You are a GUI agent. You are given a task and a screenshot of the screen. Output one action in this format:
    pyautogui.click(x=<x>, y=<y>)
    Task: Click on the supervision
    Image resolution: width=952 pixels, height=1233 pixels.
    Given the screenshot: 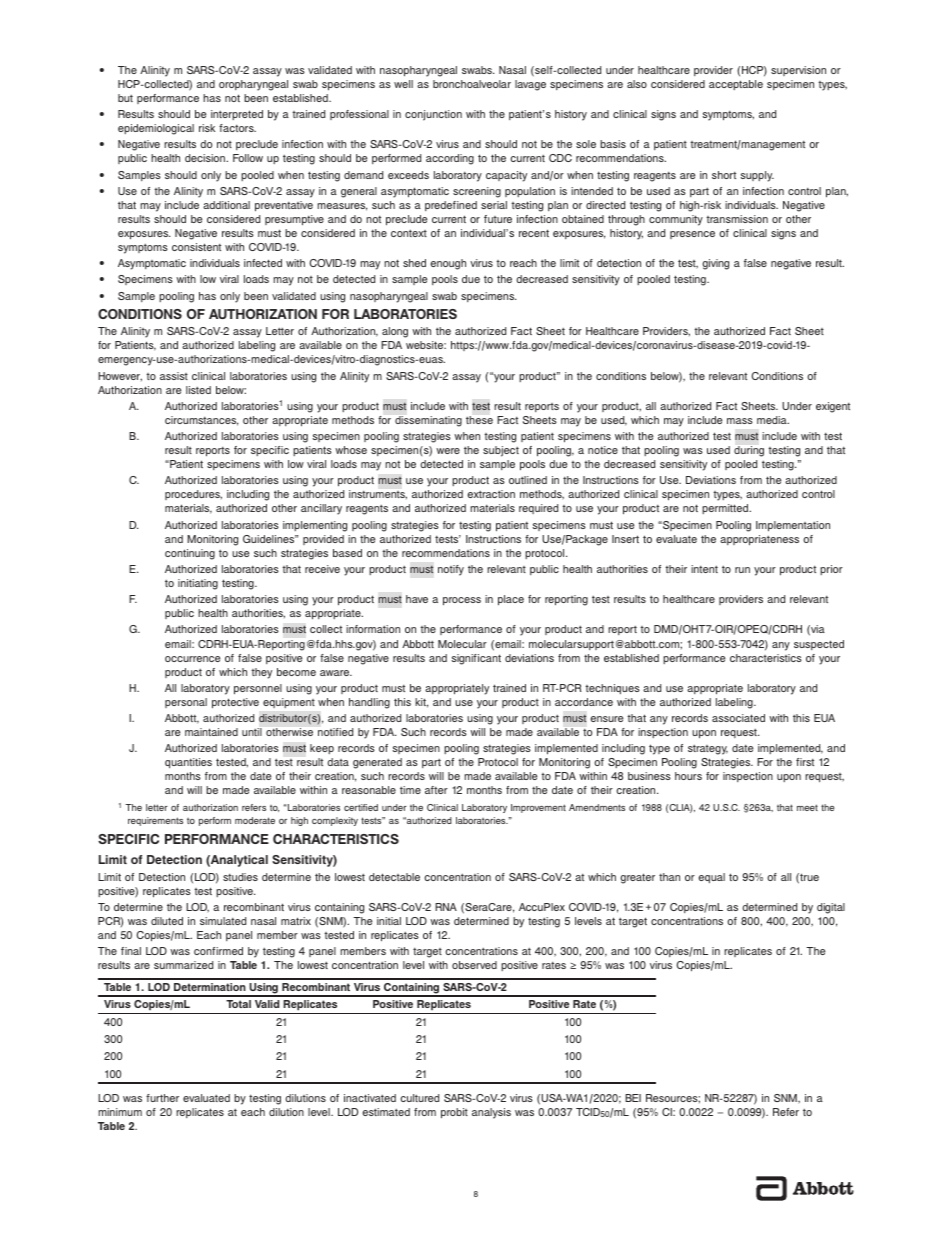 What is the action you would take?
    pyautogui.click(x=798, y=71)
